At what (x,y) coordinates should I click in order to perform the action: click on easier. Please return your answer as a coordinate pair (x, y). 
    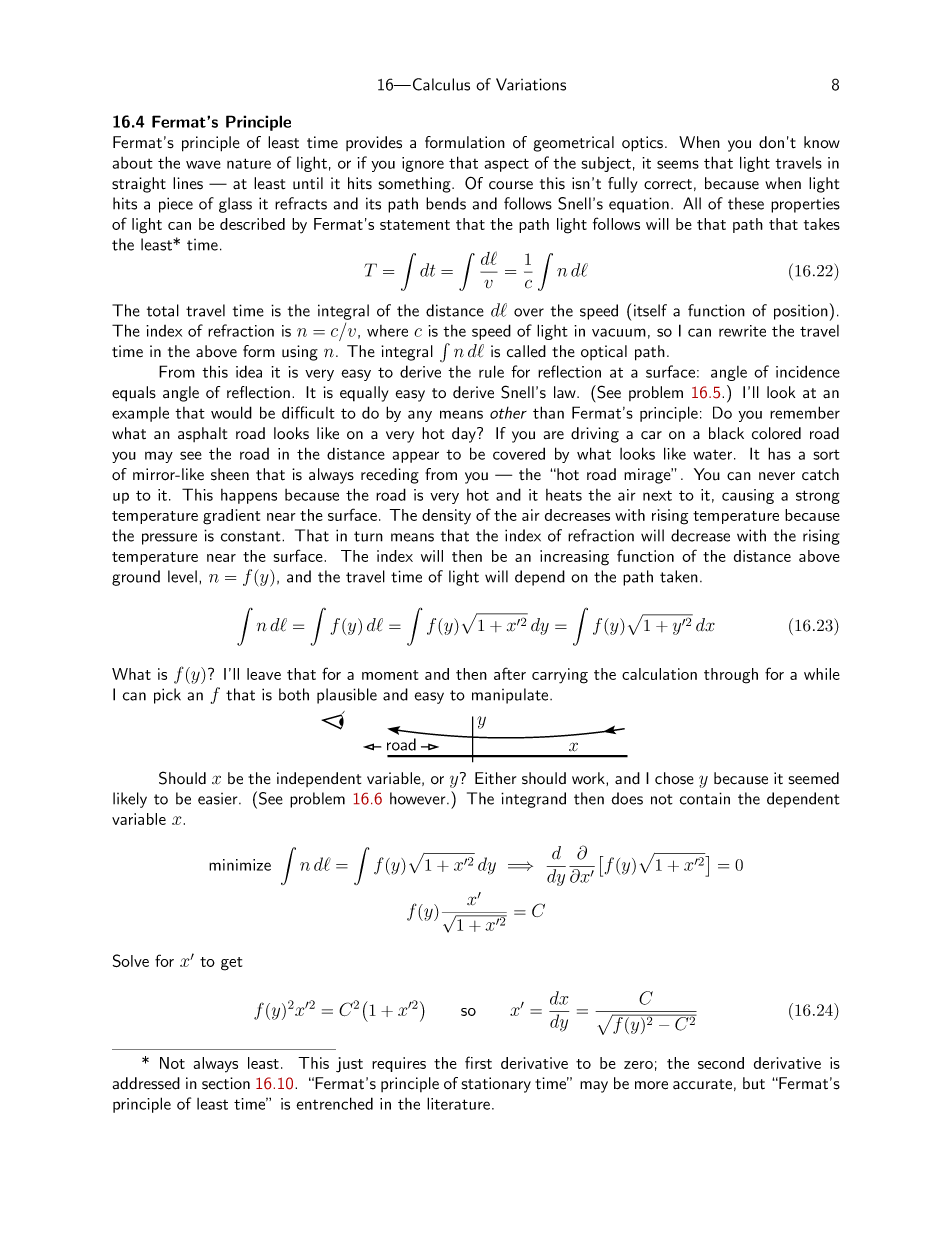
    Looking at the image, I should click on (219, 799).
